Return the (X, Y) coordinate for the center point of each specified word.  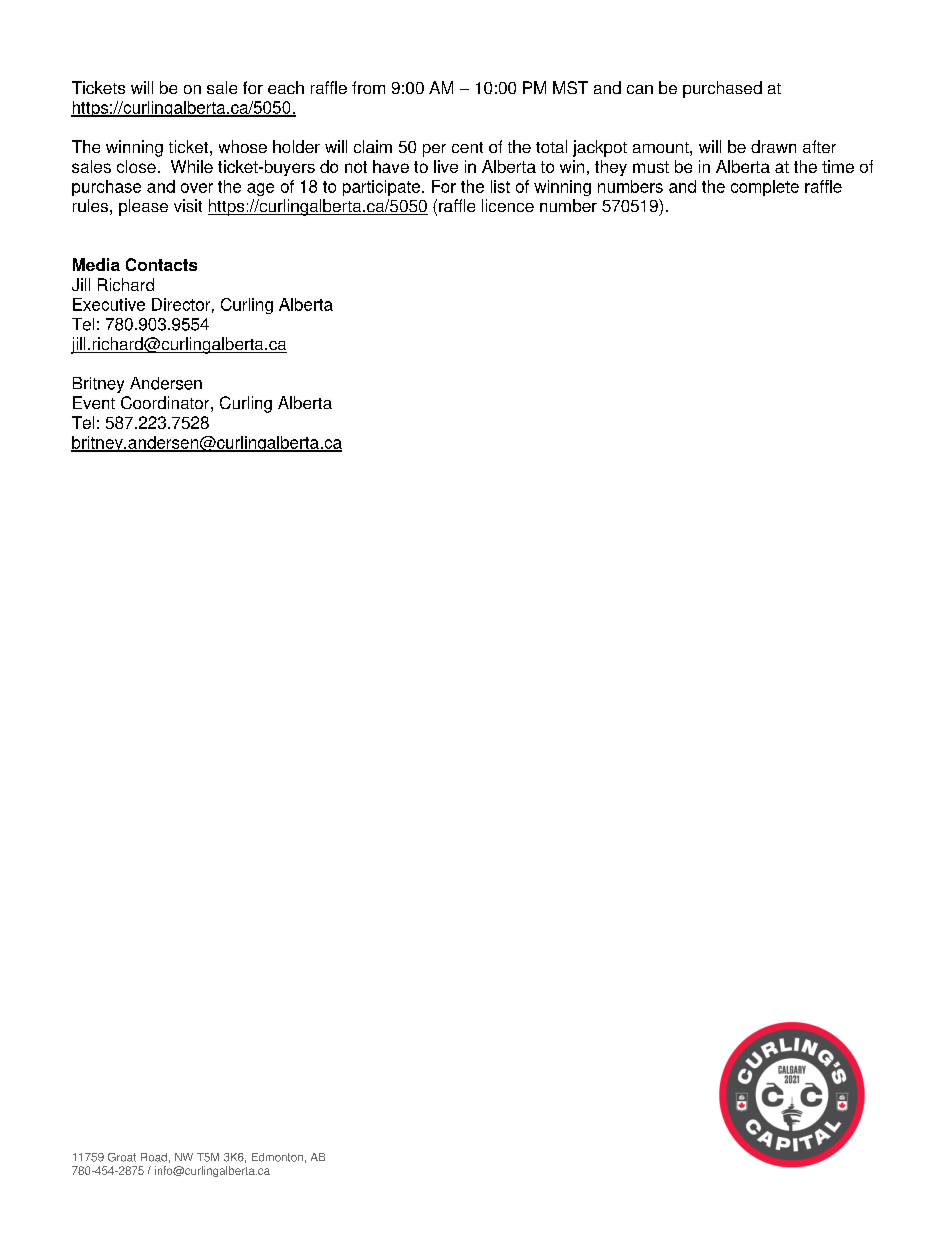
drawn (773, 146)
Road (154, 1157)
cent (467, 147)
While (192, 166)
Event (94, 402)
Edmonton (277, 1157)
